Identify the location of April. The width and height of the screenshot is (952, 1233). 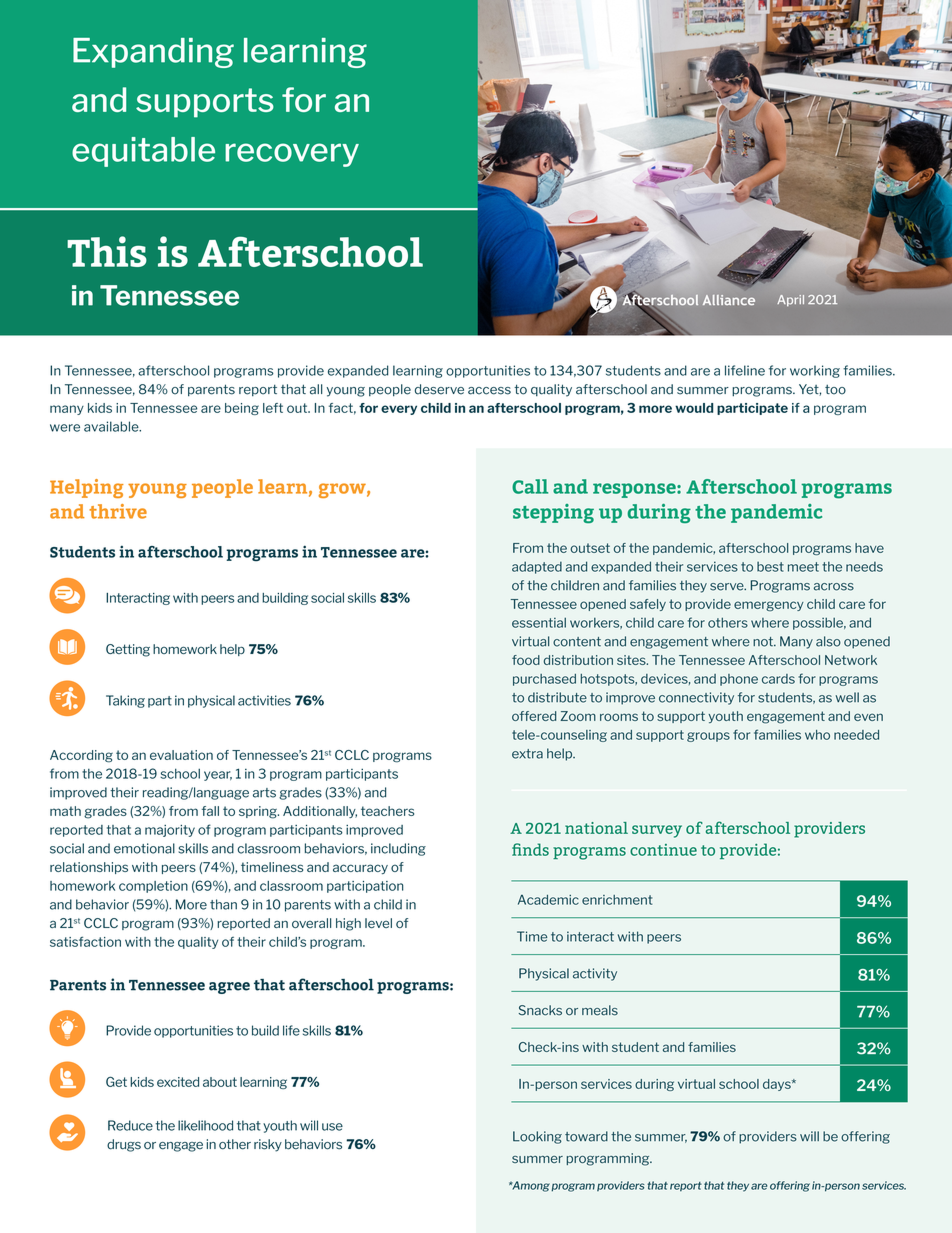
(790, 300).
